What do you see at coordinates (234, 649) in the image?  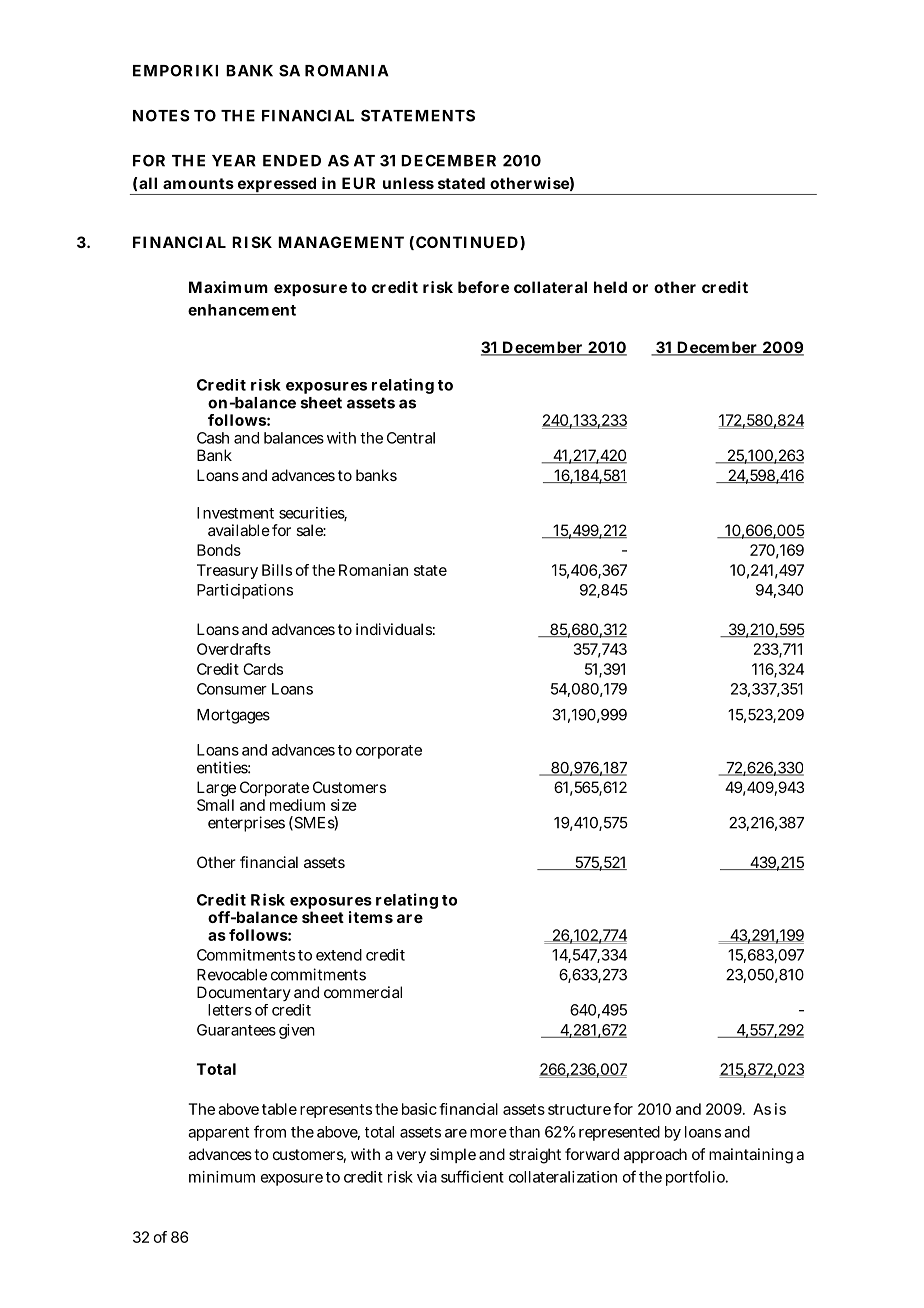 I see `Overdrafts` at bounding box center [234, 649].
